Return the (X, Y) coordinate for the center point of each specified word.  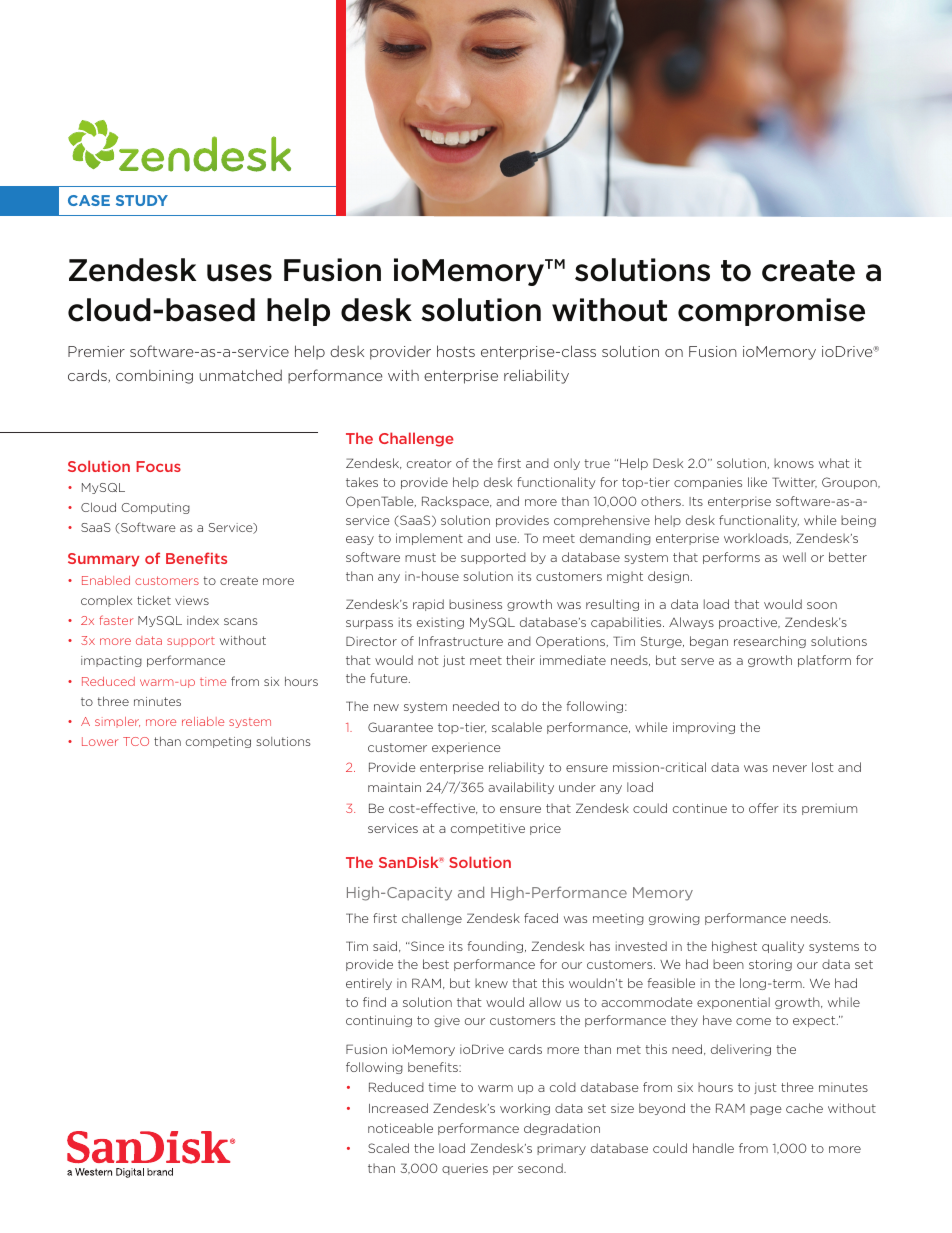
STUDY (142, 200)
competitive (488, 829)
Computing (155, 508)
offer (764, 808)
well (794, 557)
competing (218, 742)
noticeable (400, 1128)
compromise (771, 312)
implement (429, 539)
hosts (456, 351)
